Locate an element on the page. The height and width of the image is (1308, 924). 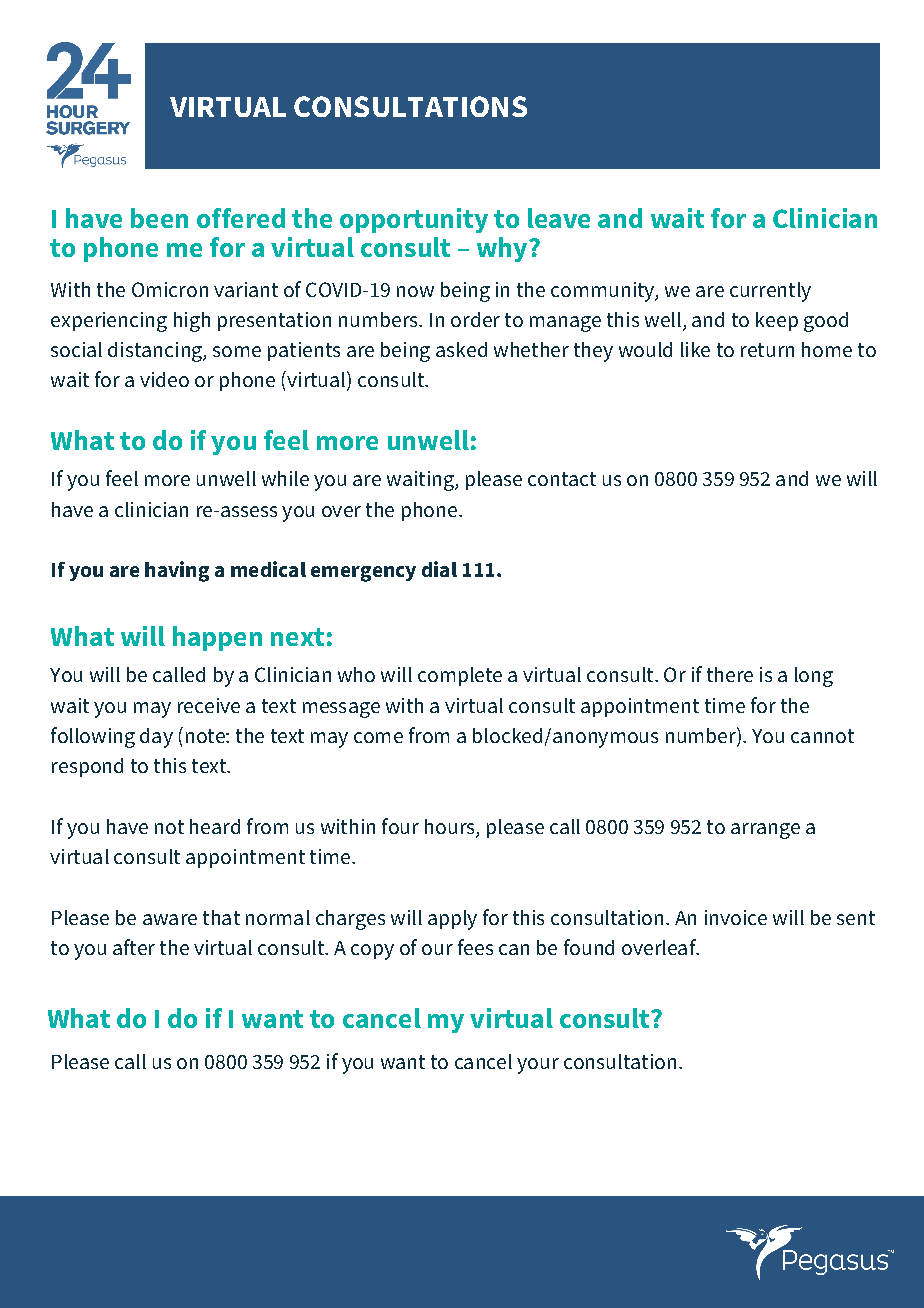
currently is located at coordinates (770, 292).
